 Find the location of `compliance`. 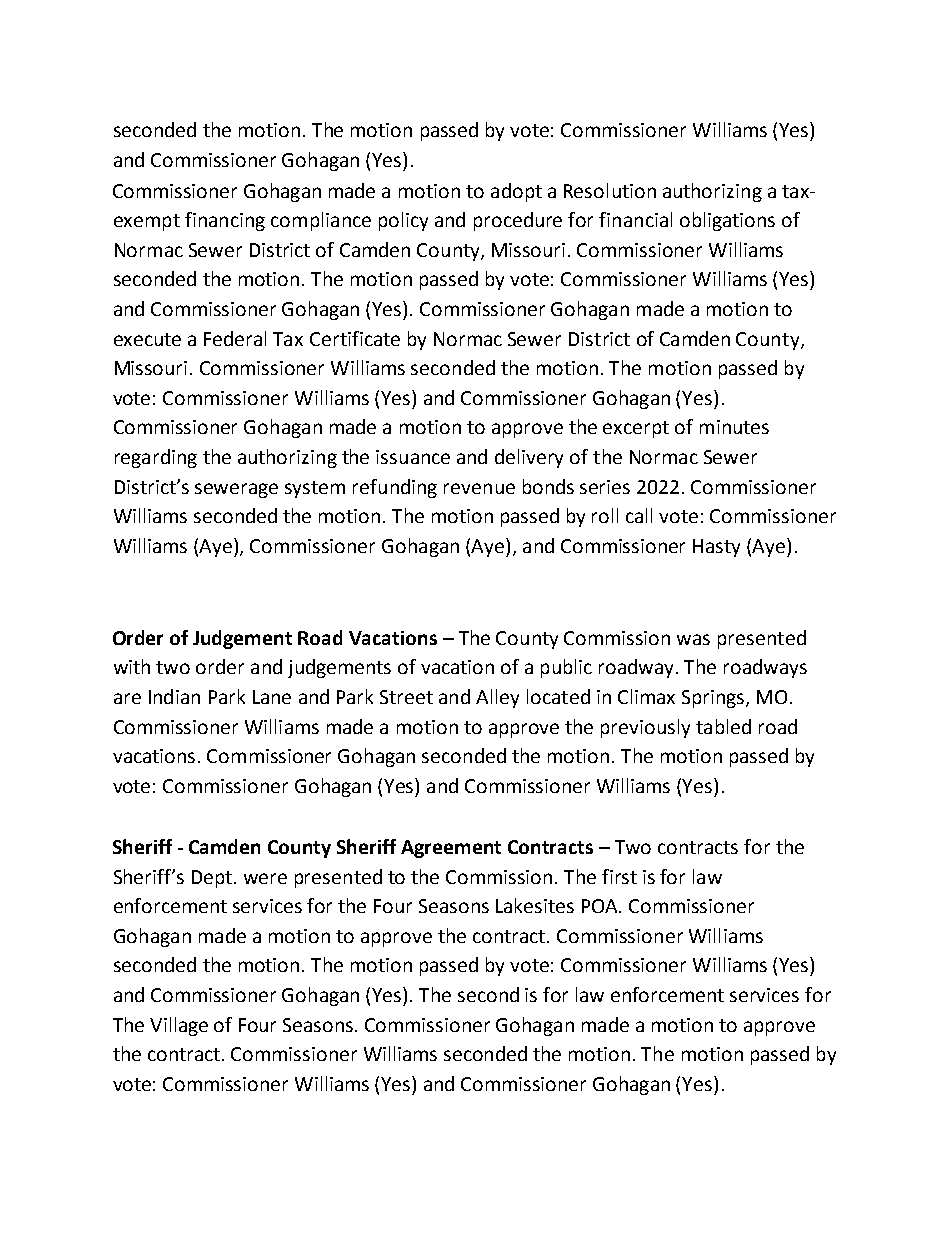

compliance is located at coordinates (321, 221).
